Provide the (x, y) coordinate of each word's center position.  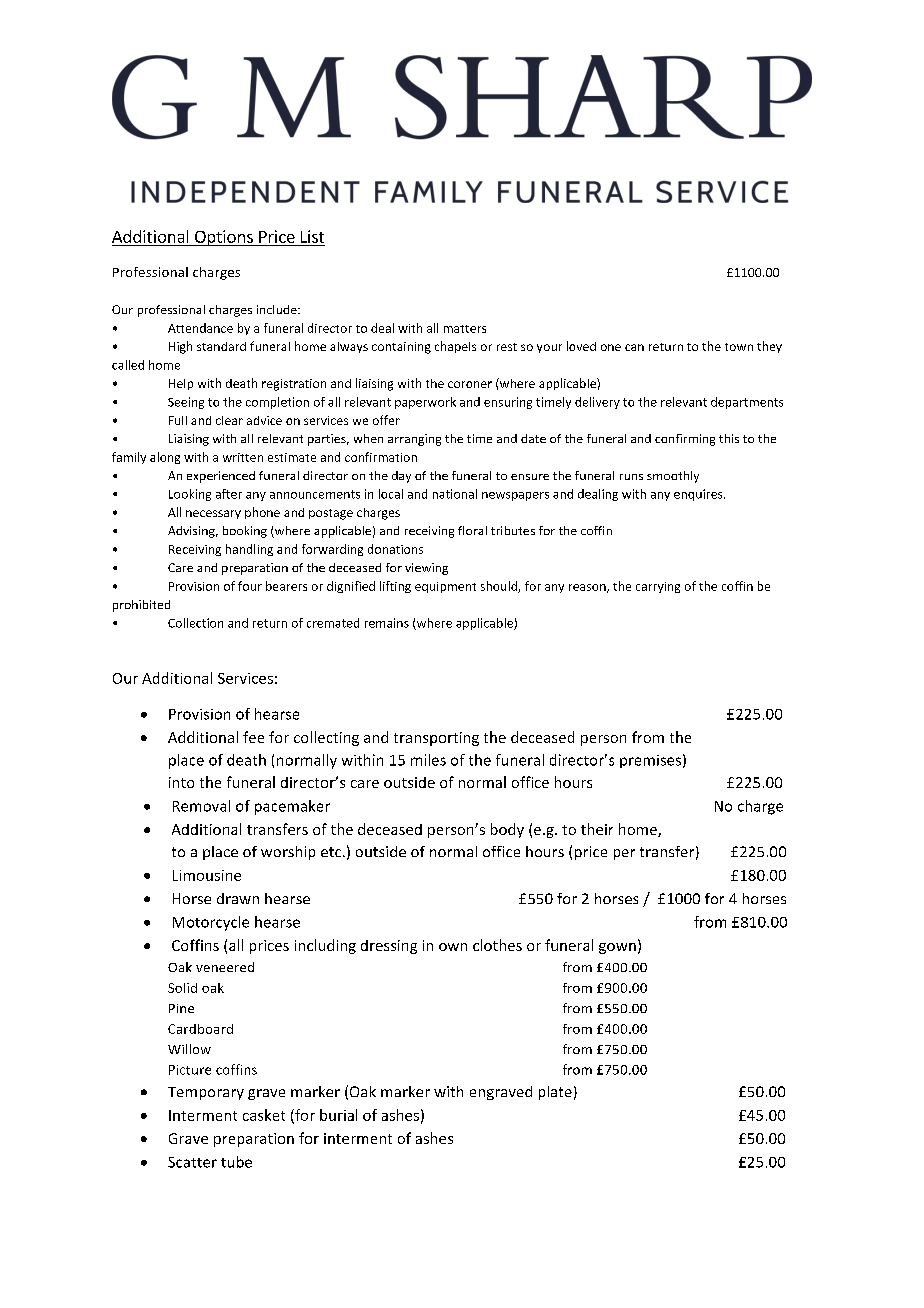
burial (338, 1115)
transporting (436, 739)
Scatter (192, 1162)
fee (253, 737)
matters (465, 329)
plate (555, 1093)
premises (650, 761)
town (739, 347)
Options (223, 238)
